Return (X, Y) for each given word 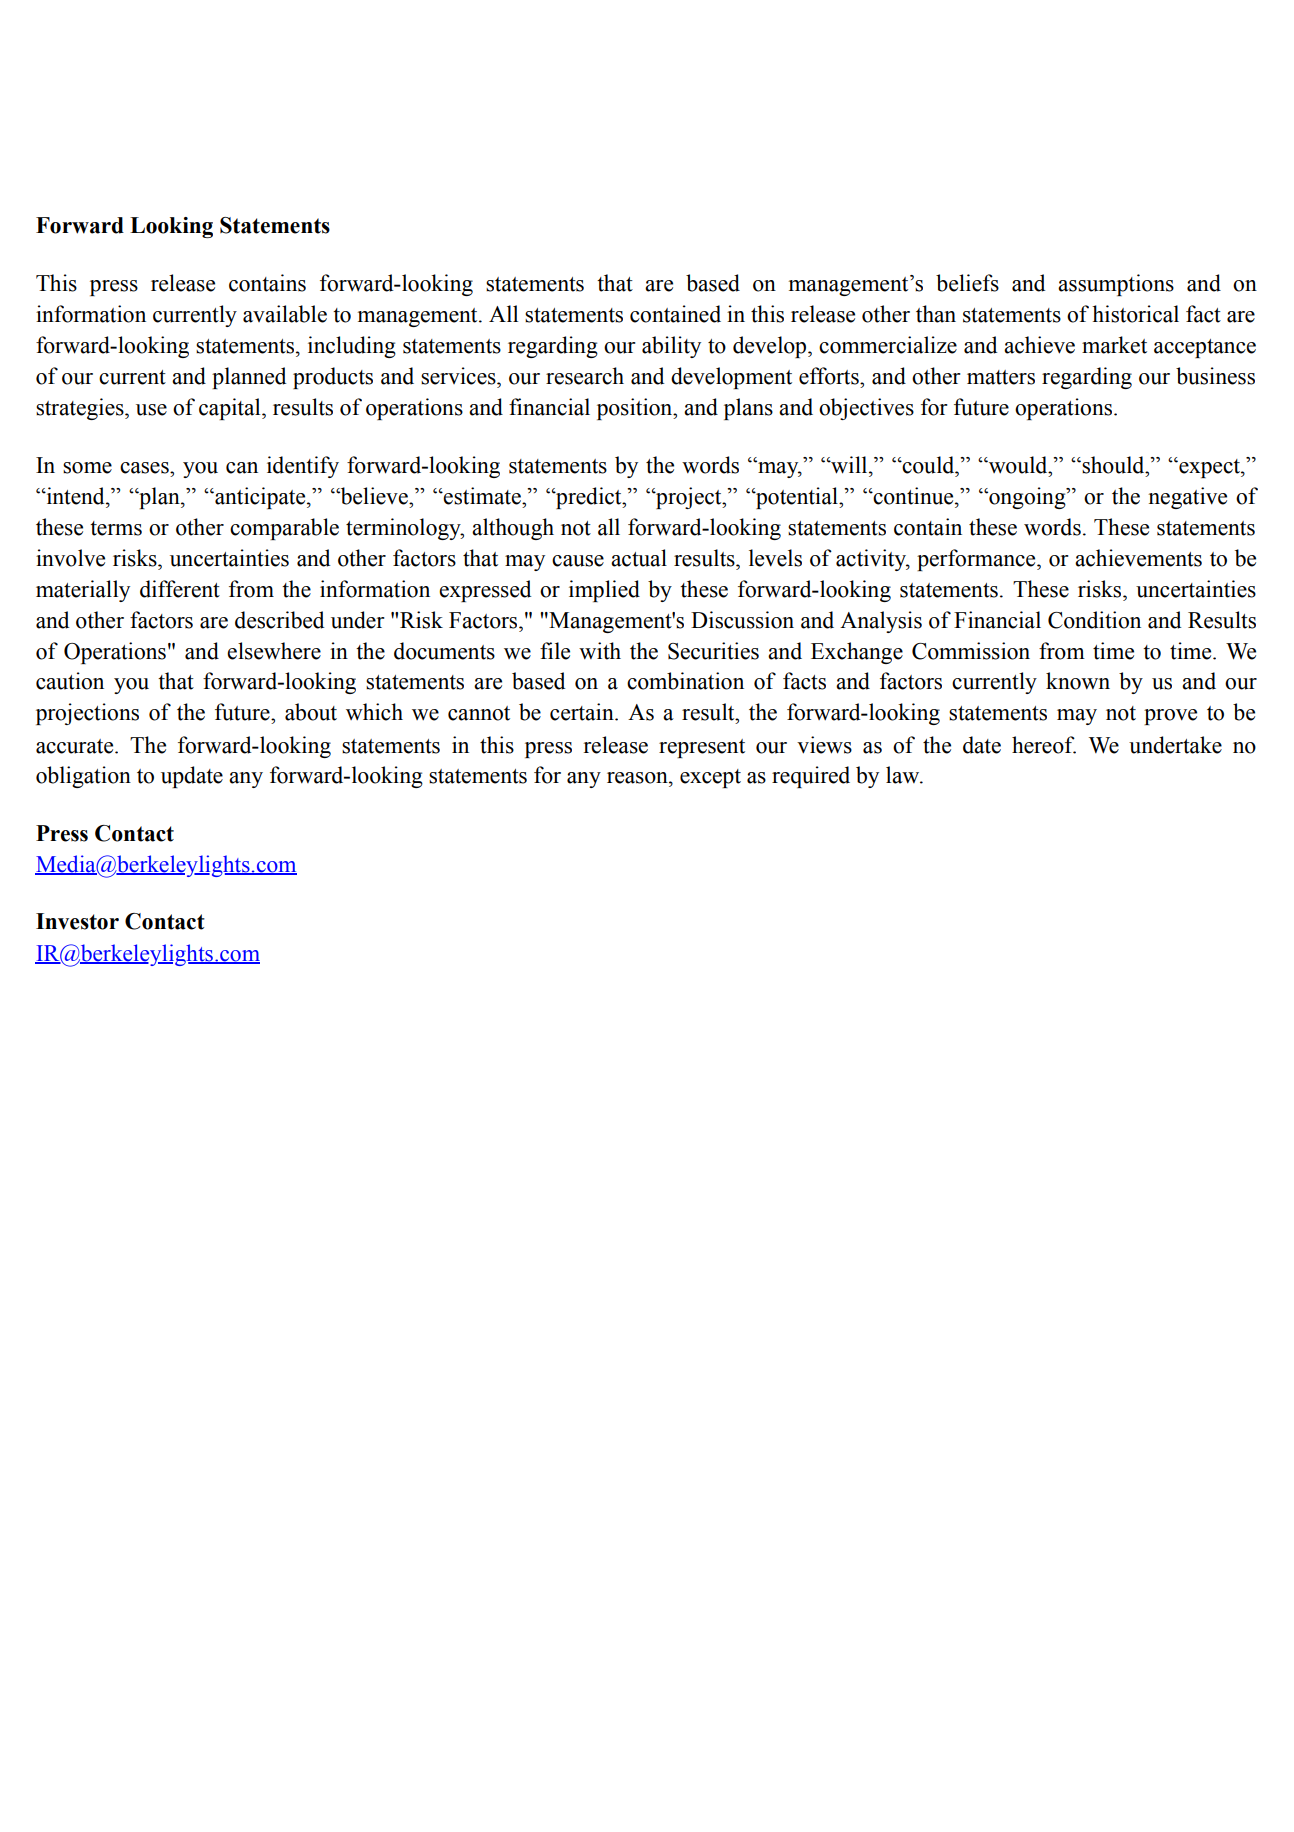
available (285, 314)
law (904, 775)
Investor (77, 921)
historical (1135, 314)
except (710, 778)
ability (671, 347)
